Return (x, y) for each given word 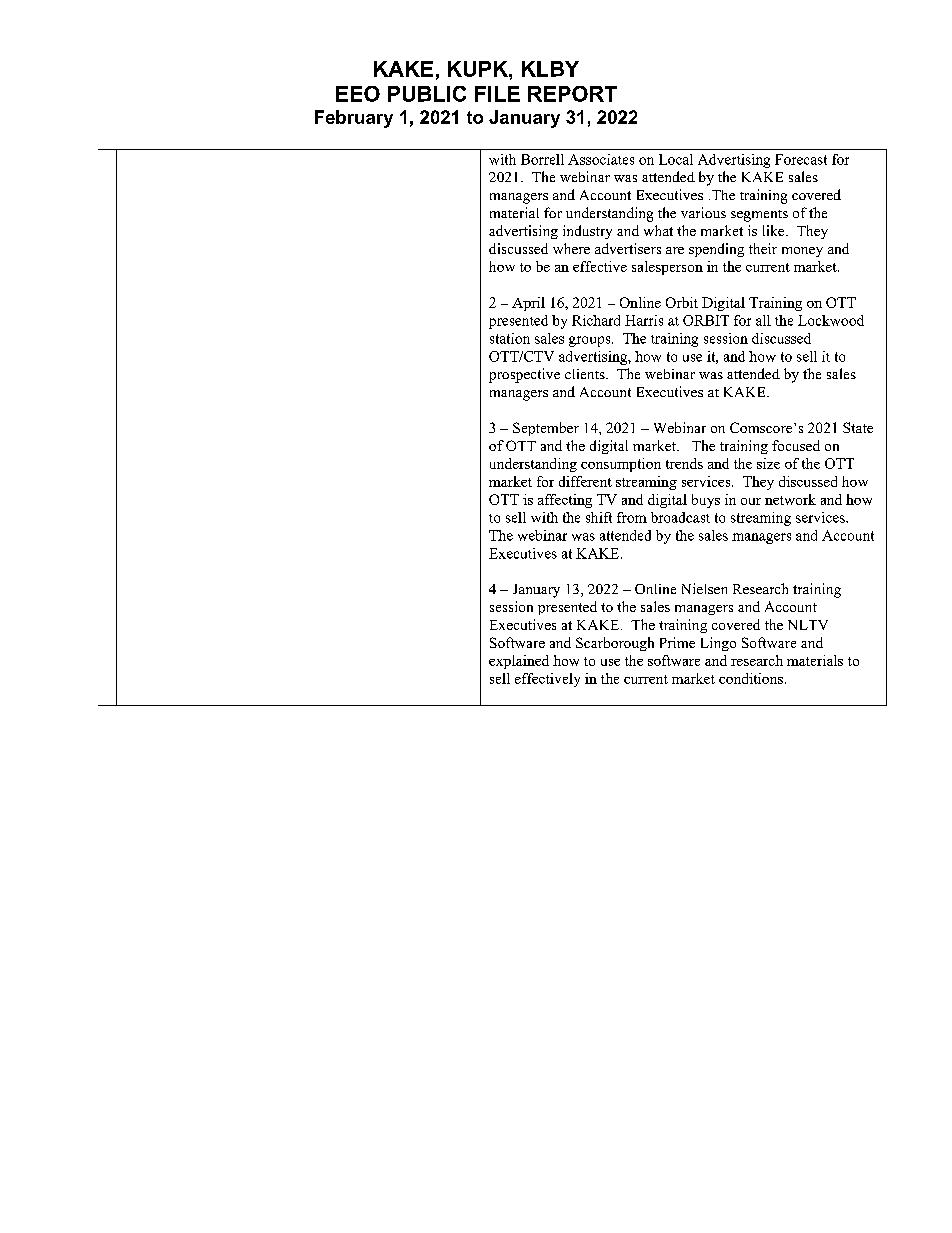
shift (599, 517)
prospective (524, 375)
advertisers (628, 248)
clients (586, 374)
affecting (565, 501)
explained (519, 662)
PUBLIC (427, 94)
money (802, 252)
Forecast (801, 159)
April (528, 304)
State (858, 427)
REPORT (572, 94)
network (790, 499)
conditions (752, 678)
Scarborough (615, 644)
